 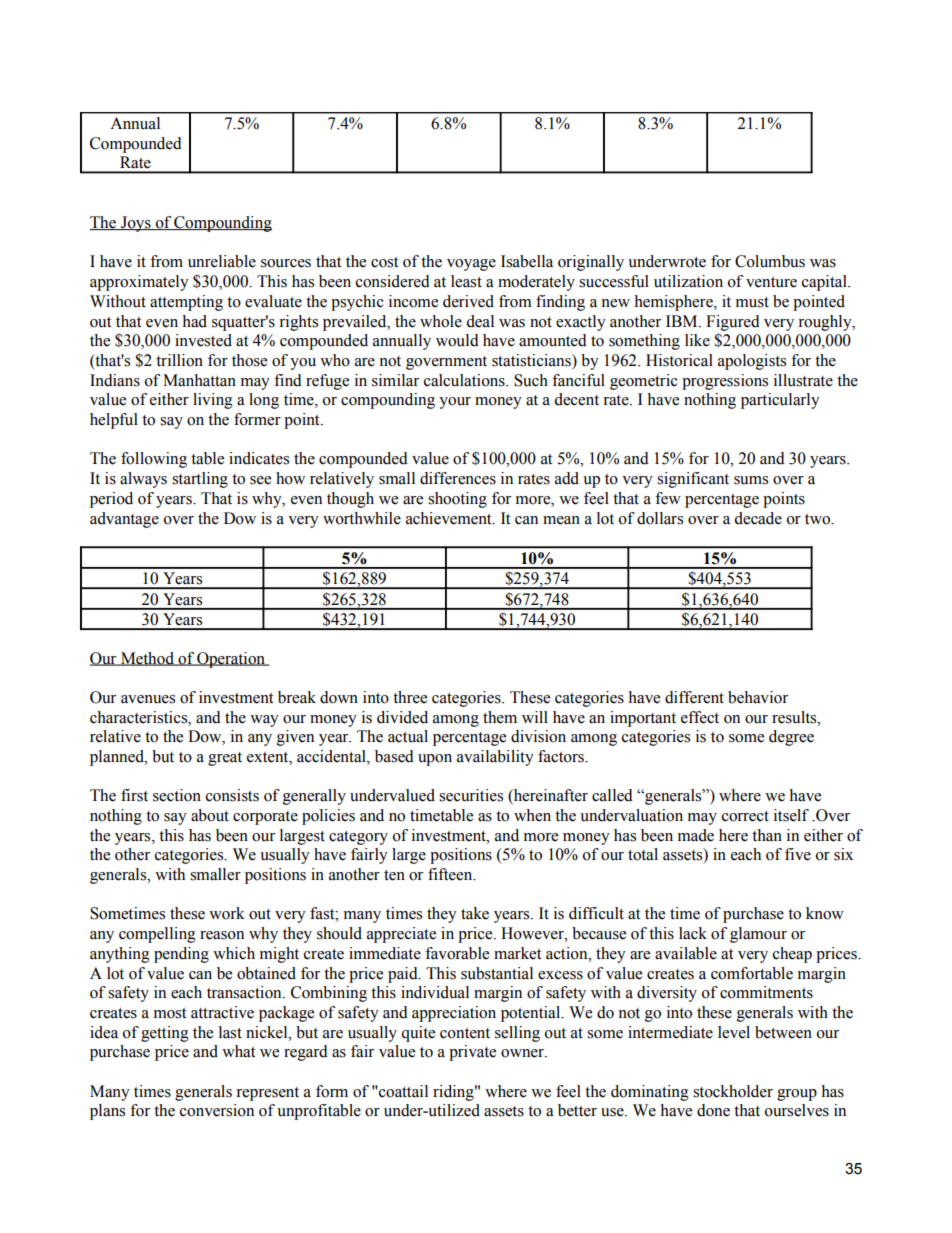 I want to click on great, so click(x=225, y=759).
